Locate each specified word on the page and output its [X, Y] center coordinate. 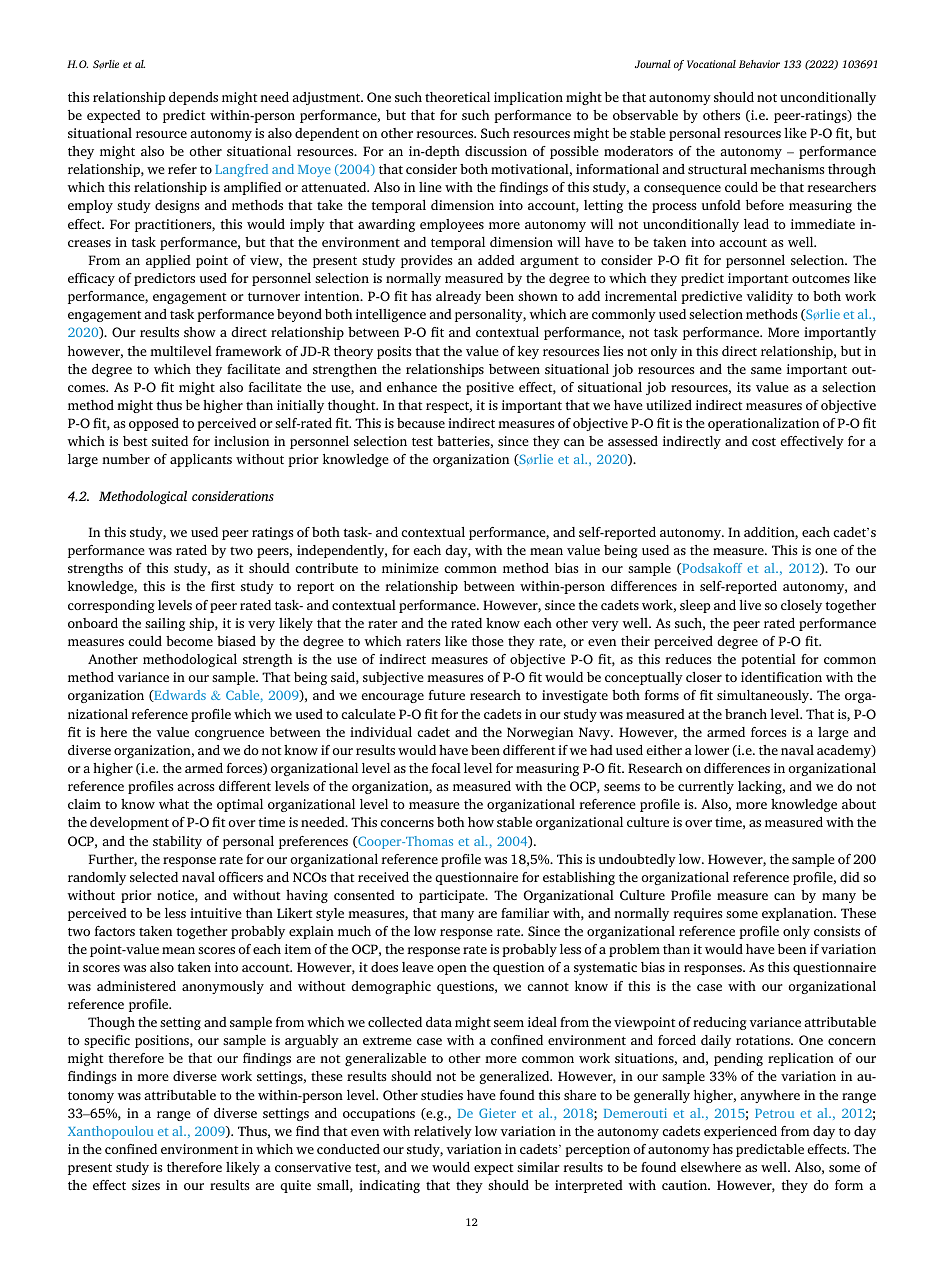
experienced [740, 1132]
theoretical [457, 97]
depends [193, 98]
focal [446, 768]
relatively [443, 1132]
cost [764, 441]
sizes [146, 1185]
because [421, 423]
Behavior [759, 64]
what [174, 804]
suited [170, 441]
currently [706, 787]
